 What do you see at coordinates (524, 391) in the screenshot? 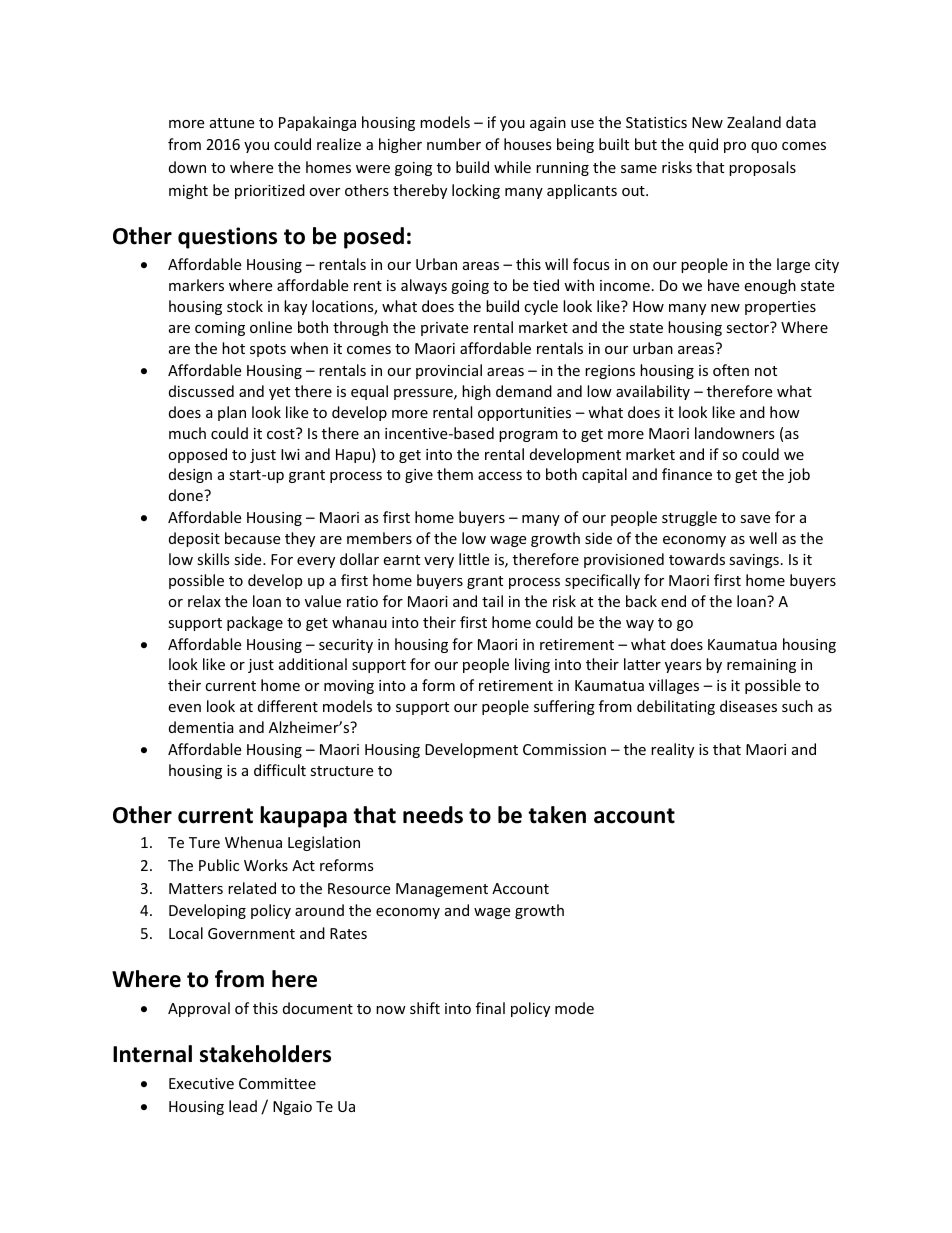
I see `demand` at bounding box center [524, 391].
